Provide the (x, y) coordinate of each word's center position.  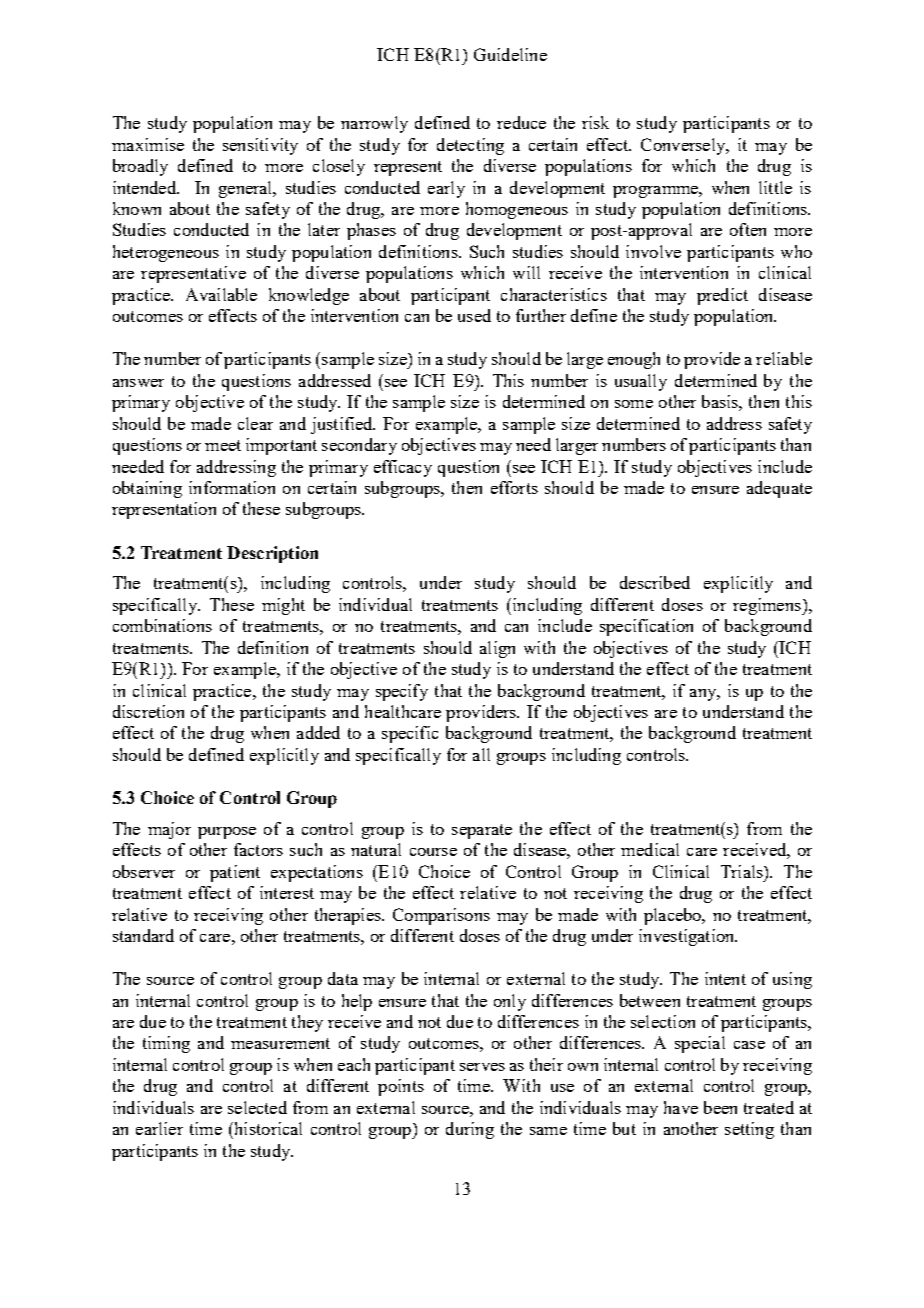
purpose (227, 833)
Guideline (510, 54)
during (470, 1130)
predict (722, 296)
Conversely (684, 146)
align (497, 649)
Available (221, 294)
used (474, 315)
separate (482, 831)
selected (257, 1107)
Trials (743, 871)
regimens (768, 606)
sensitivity (260, 146)
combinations (162, 625)
